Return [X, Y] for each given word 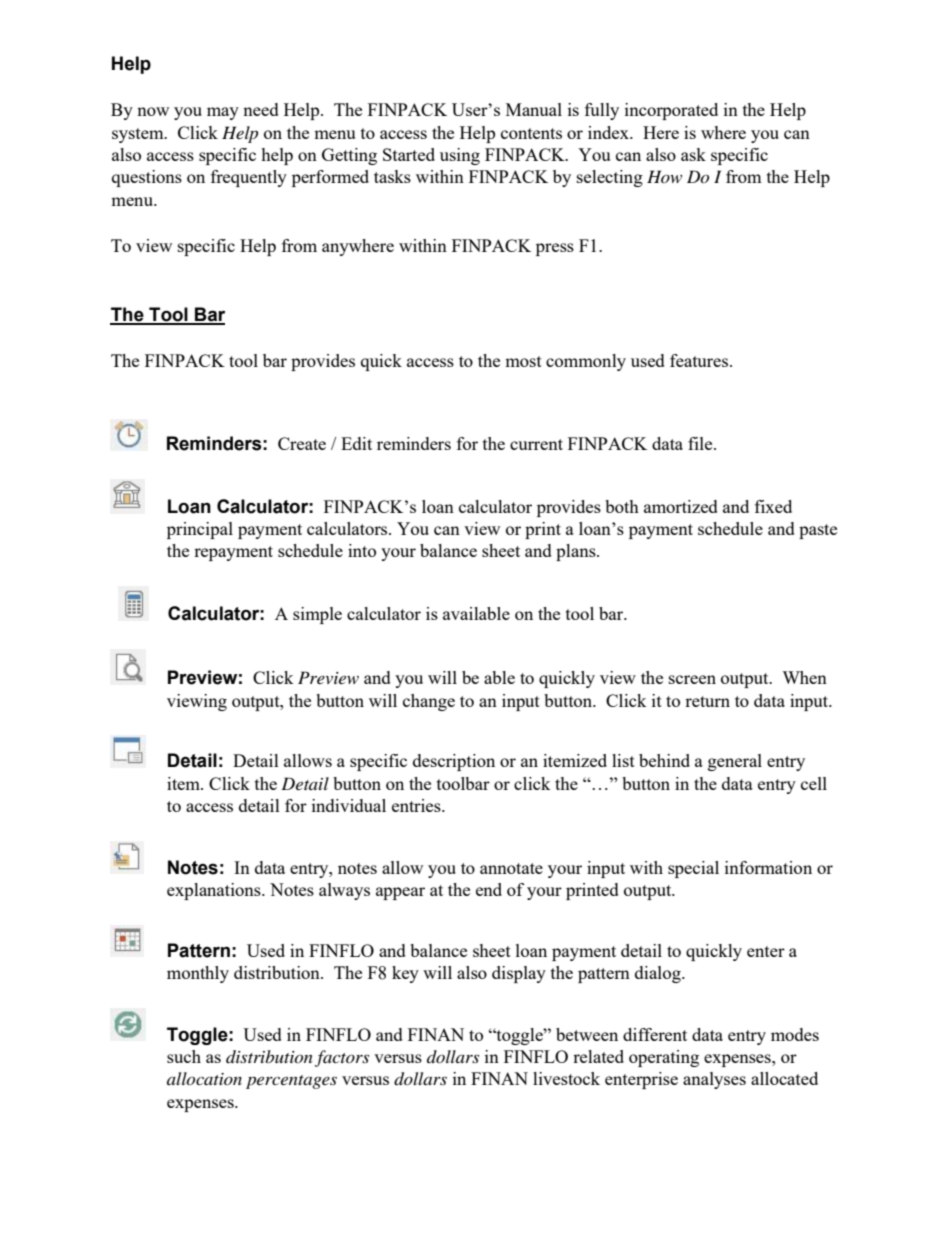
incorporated [671, 111]
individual [349, 805]
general [735, 762]
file [701, 443]
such [184, 1056]
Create [302, 443]
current [536, 444]
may [223, 113]
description [454, 762]
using [460, 156]
